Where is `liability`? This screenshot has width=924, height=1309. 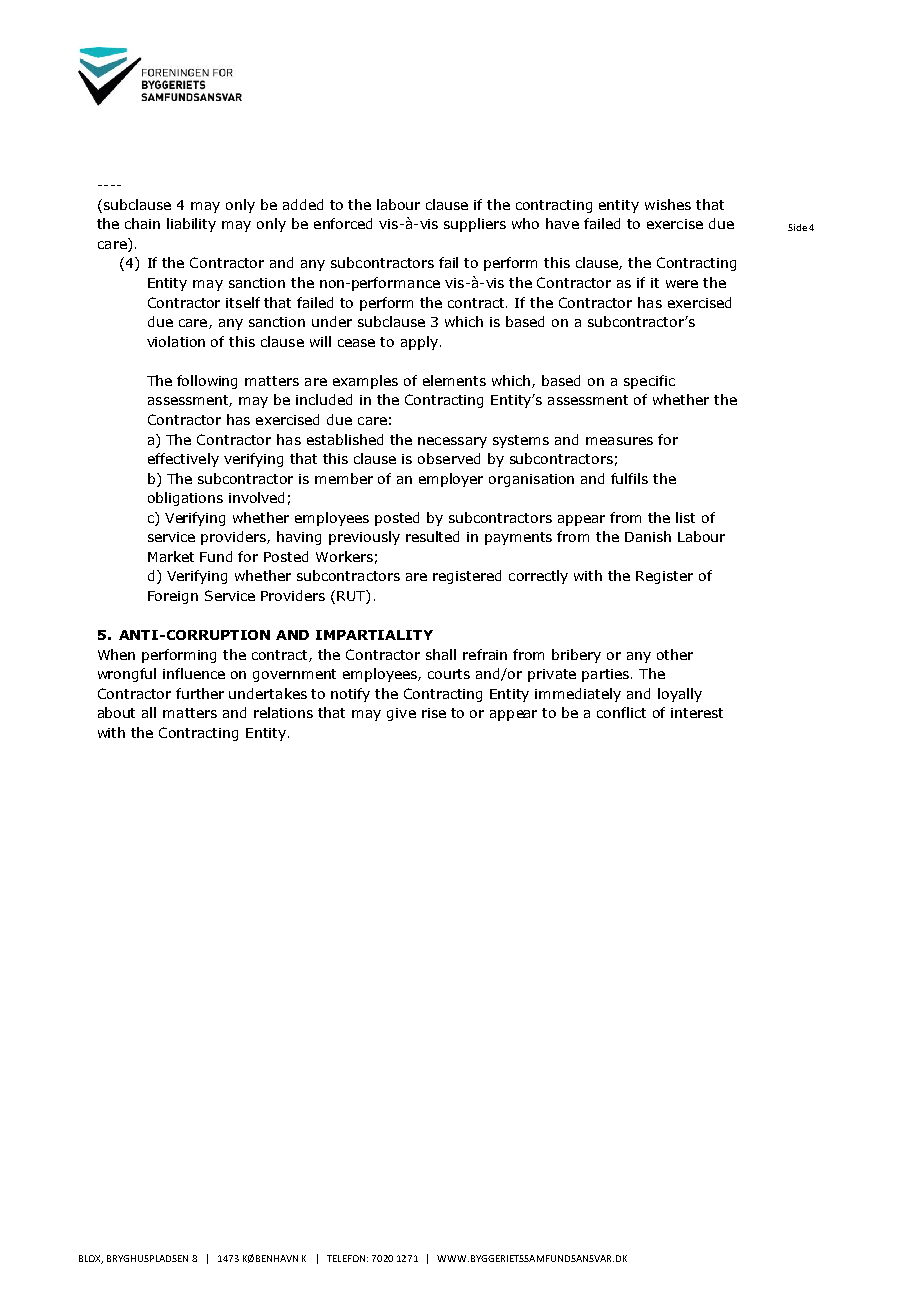
liability is located at coordinates (191, 225).
